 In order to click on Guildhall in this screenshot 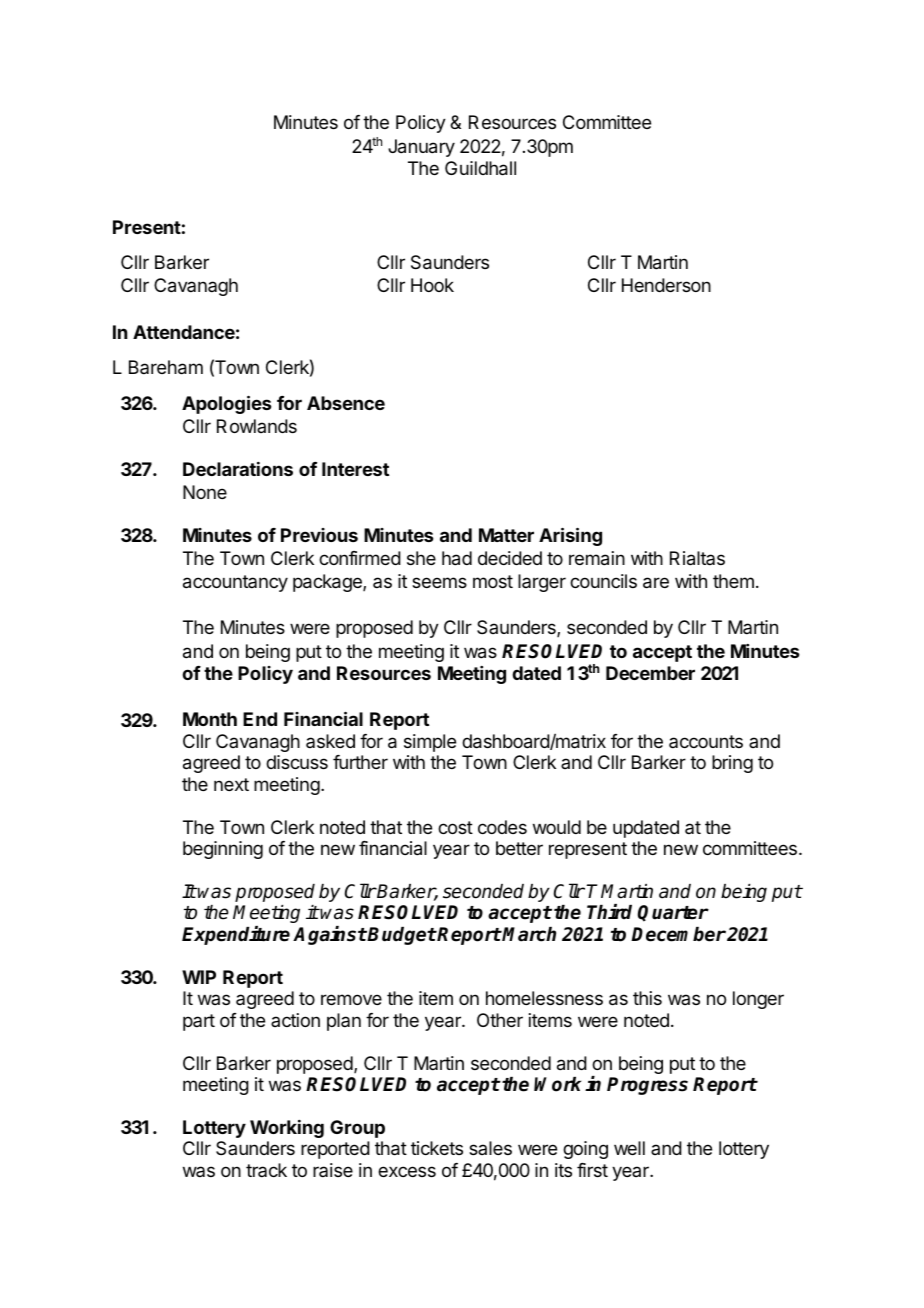, I will do `click(480, 168)`.
